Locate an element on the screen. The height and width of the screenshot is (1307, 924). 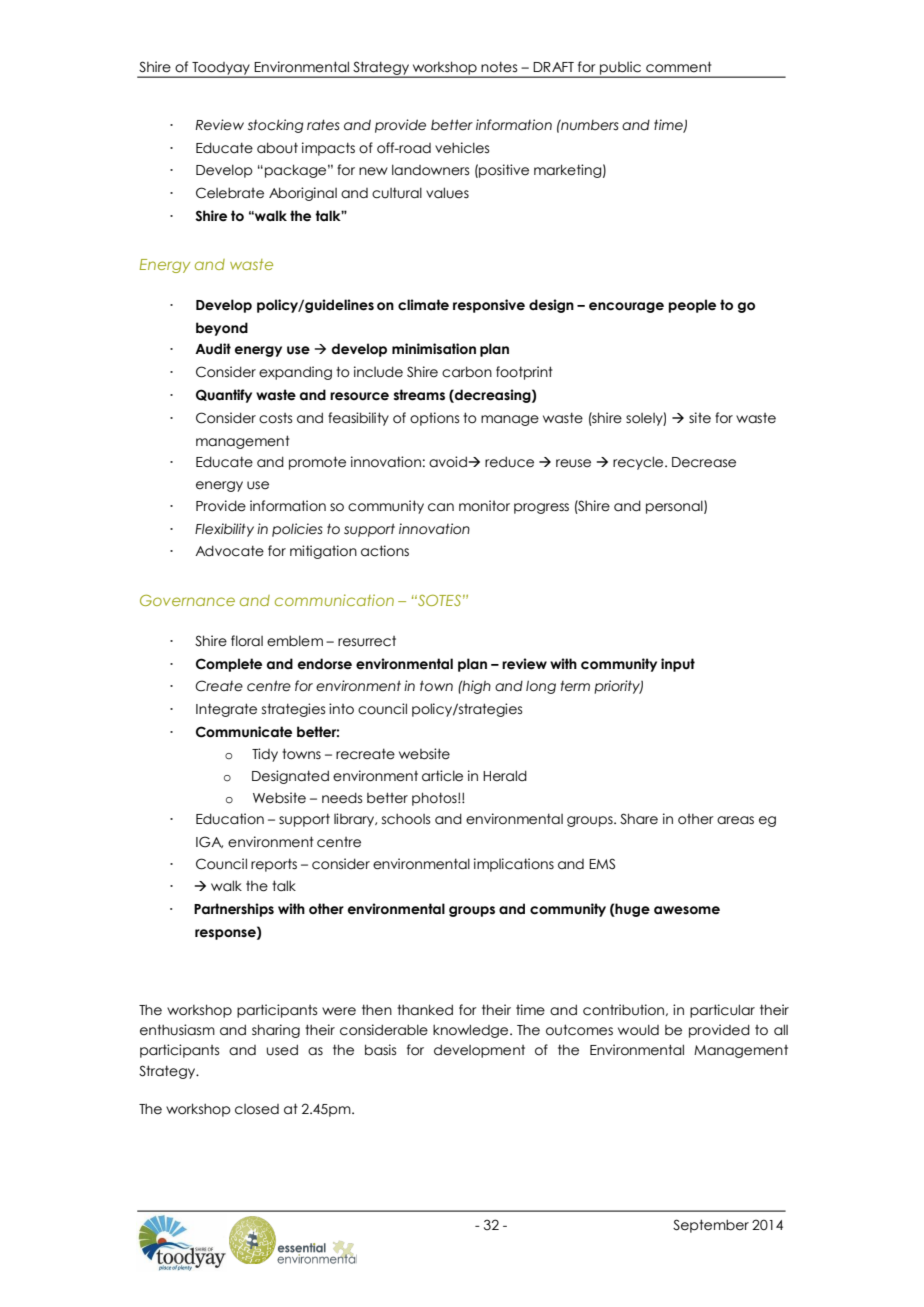
notes is located at coordinates (499, 67).
